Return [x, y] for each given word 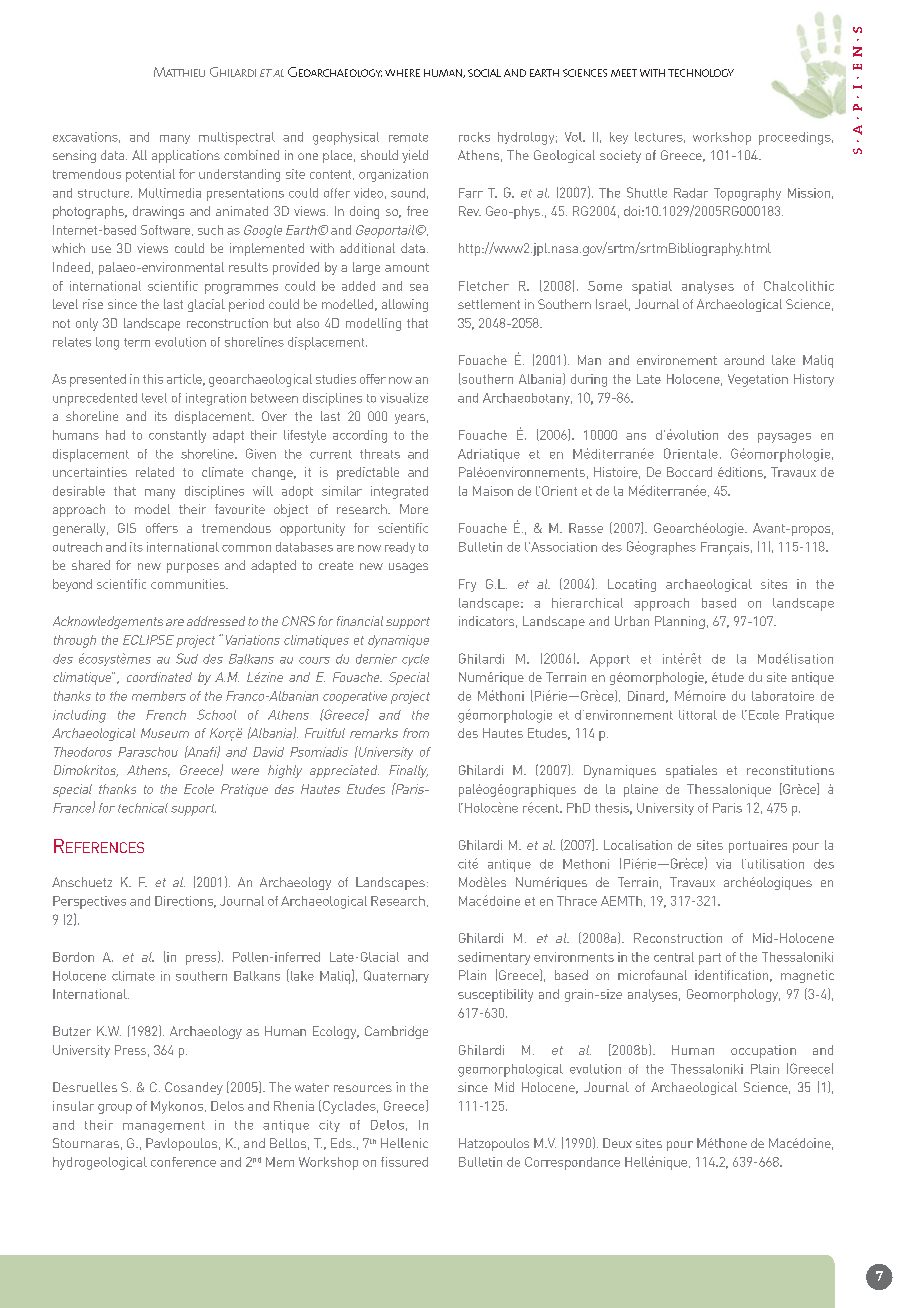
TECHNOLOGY [701, 73]
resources [363, 1088]
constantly [177, 436]
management [164, 1127]
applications [186, 156]
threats [380, 454]
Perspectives [89, 902]
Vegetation [758, 380]
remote [408, 137]
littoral [698, 715]
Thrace [577, 901]
